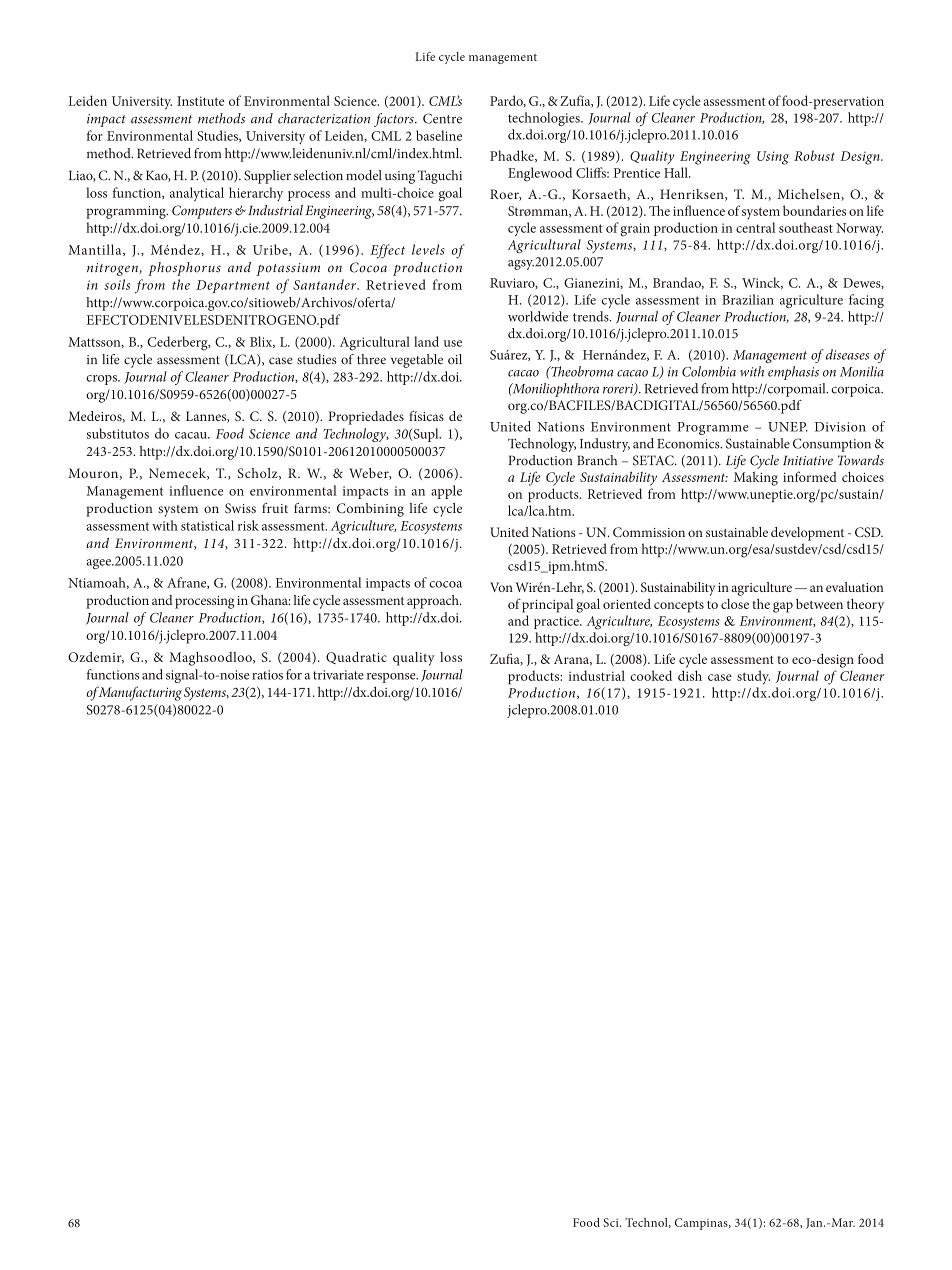  I want to click on Brazilian, so click(748, 299).
